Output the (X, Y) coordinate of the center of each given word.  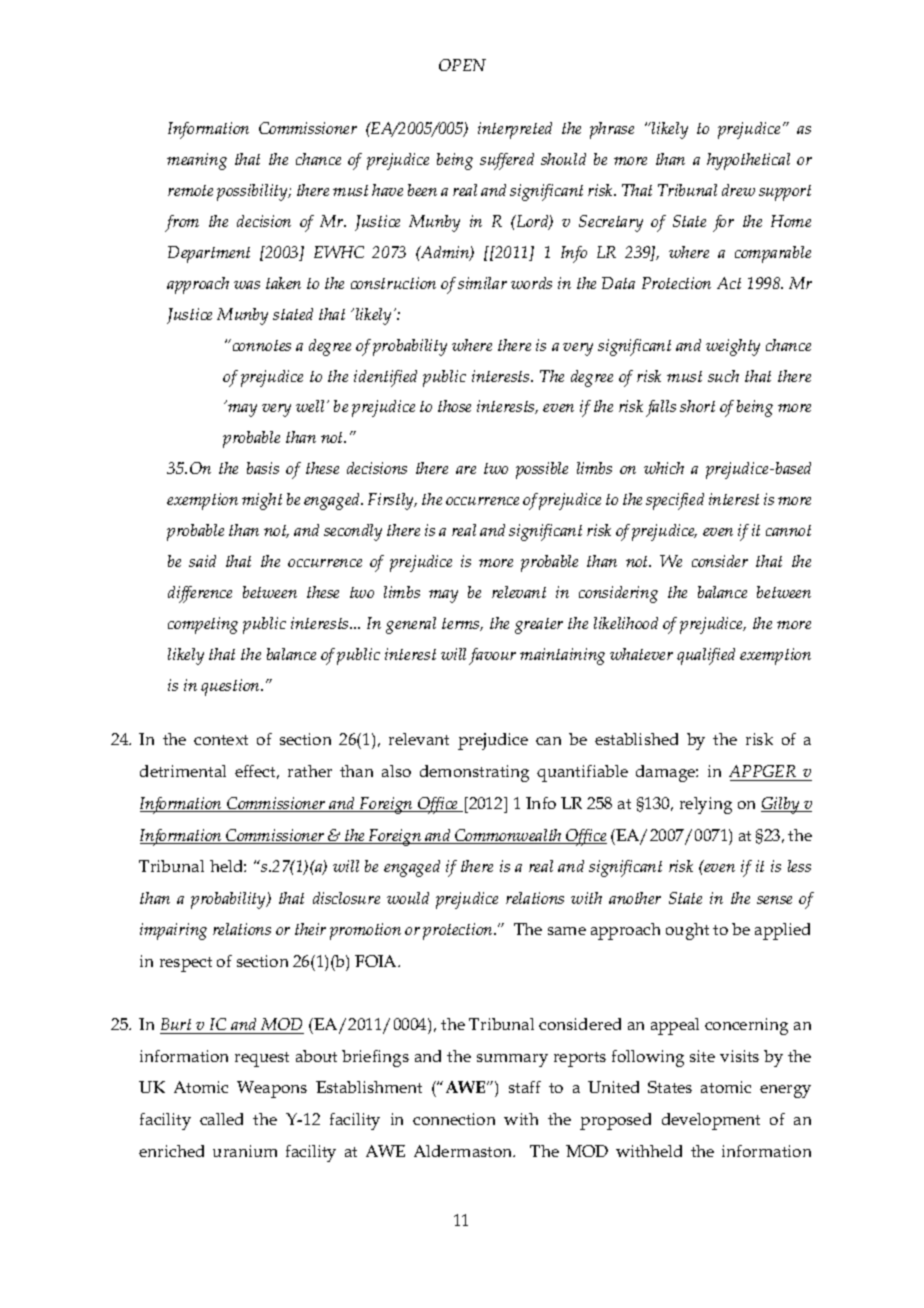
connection (454, 1119)
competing (203, 625)
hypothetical (748, 161)
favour (492, 656)
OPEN (462, 65)
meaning (197, 161)
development (711, 1121)
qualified (706, 656)
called (221, 1119)
